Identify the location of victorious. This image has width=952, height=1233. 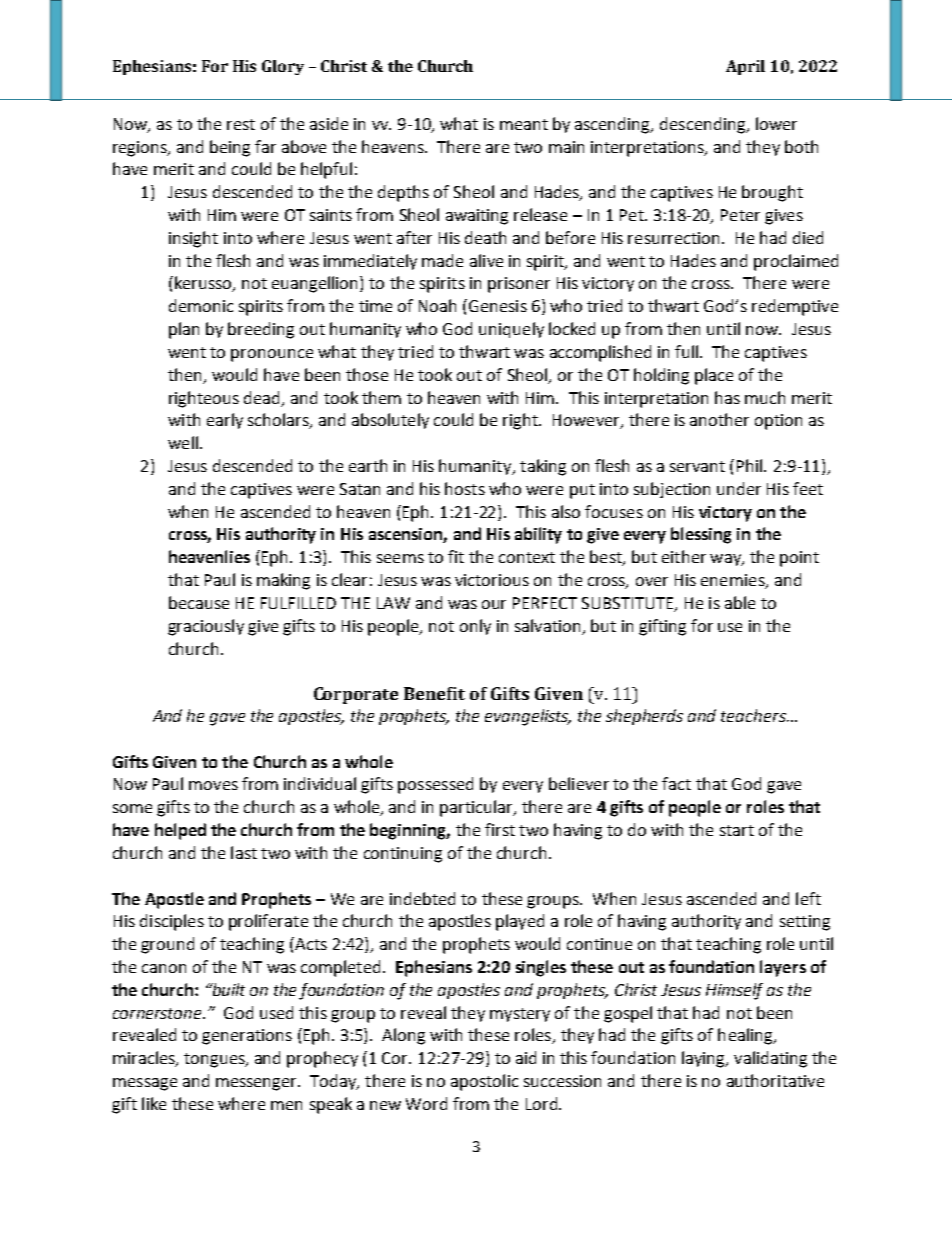
(492, 580).
